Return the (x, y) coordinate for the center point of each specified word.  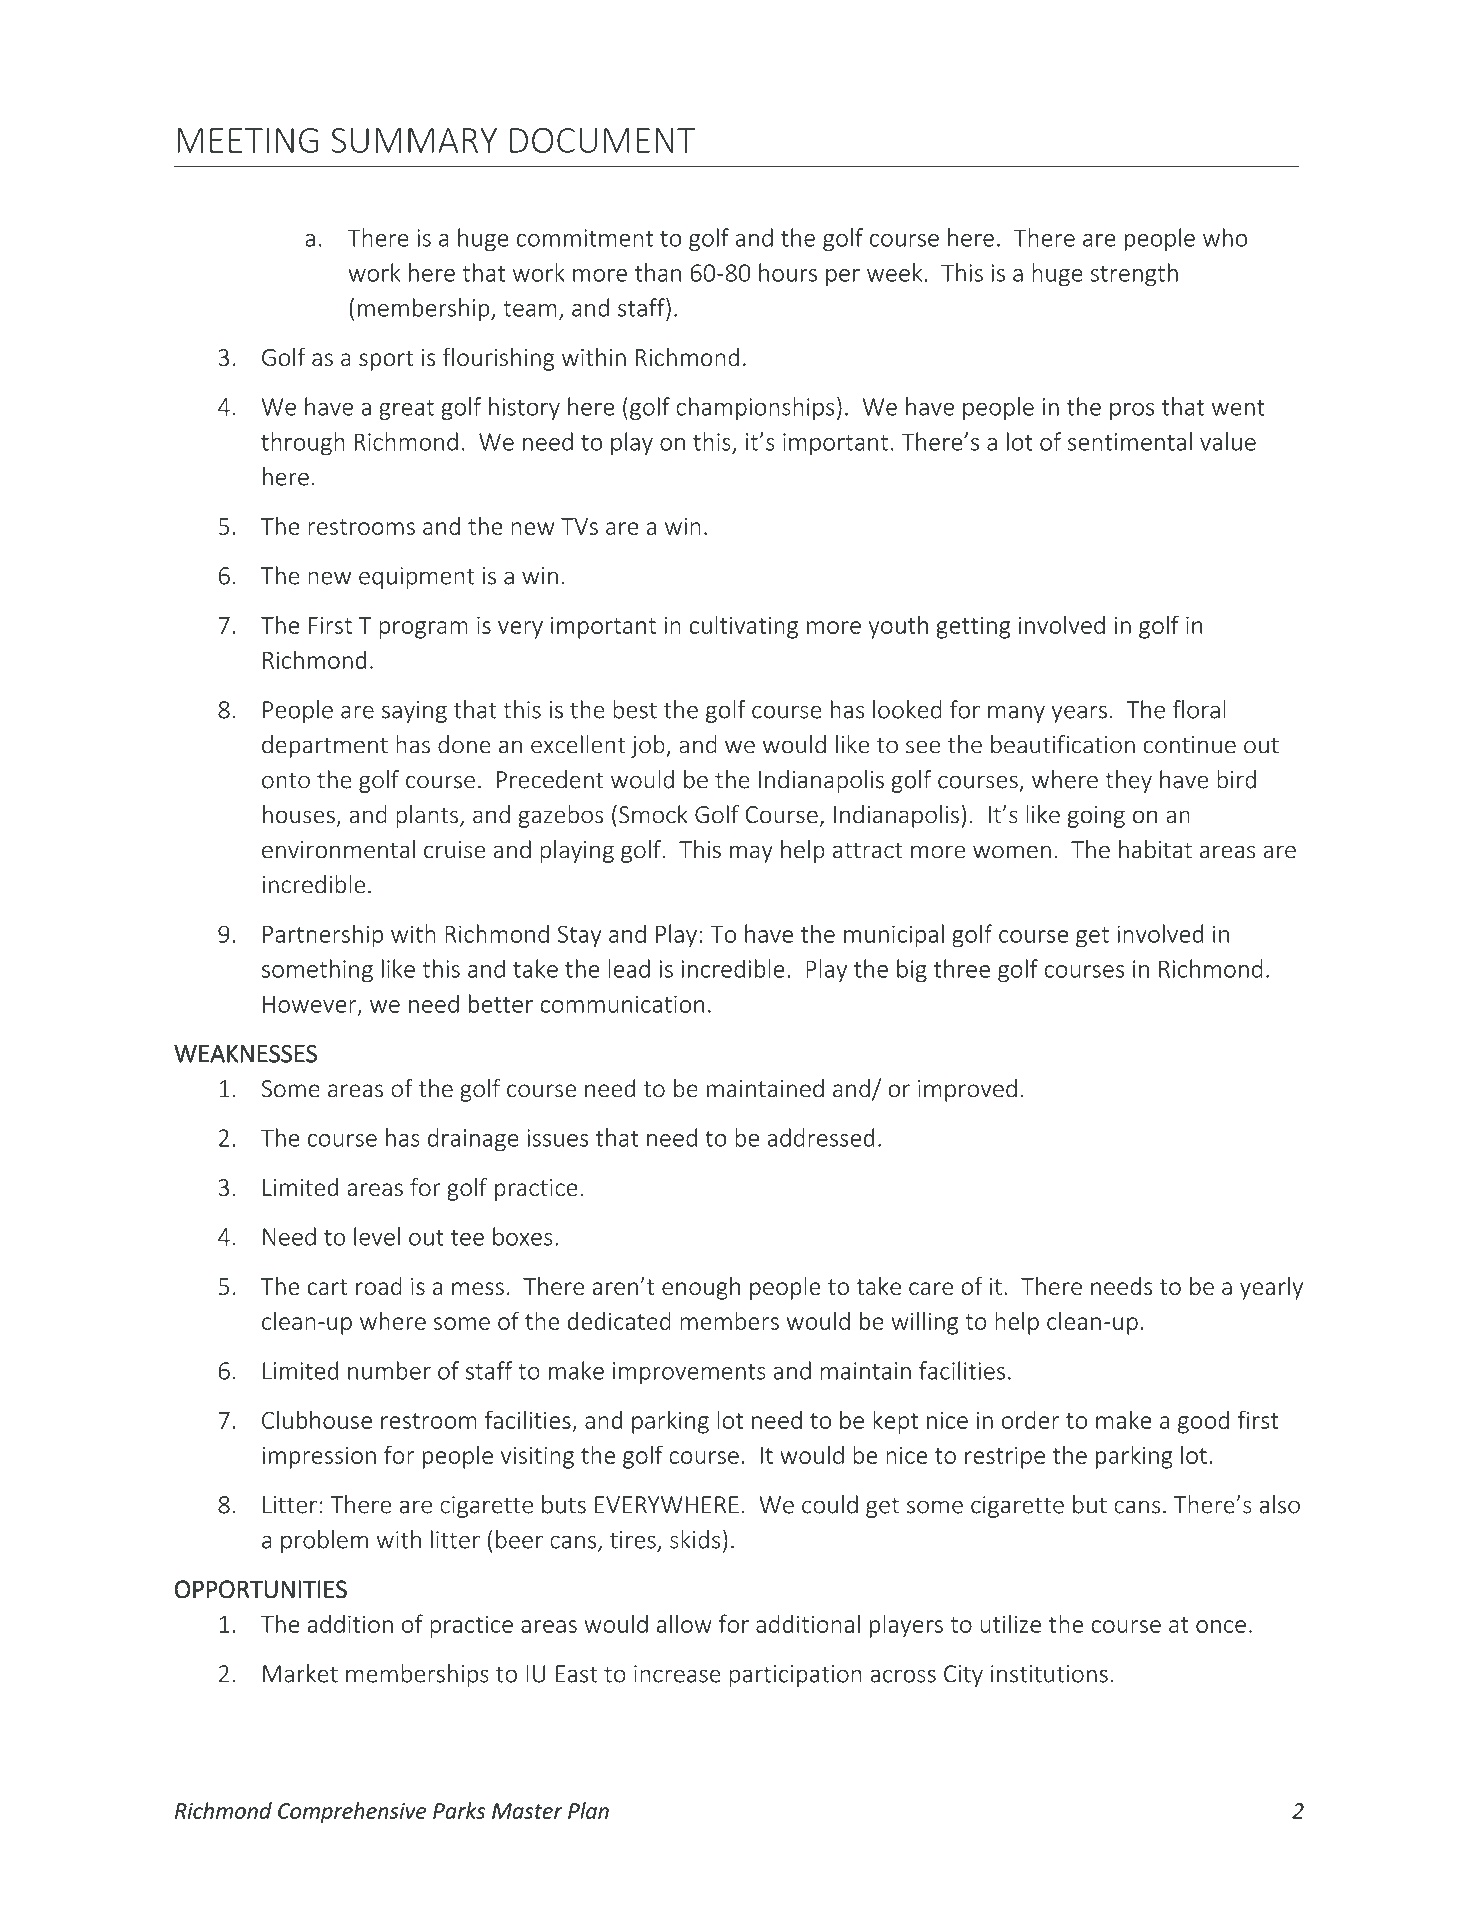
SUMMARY (414, 140)
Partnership (323, 936)
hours (788, 272)
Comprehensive (352, 1812)
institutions (1049, 1674)
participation (796, 1676)
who (1225, 237)
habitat (1155, 849)
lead (629, 968)
